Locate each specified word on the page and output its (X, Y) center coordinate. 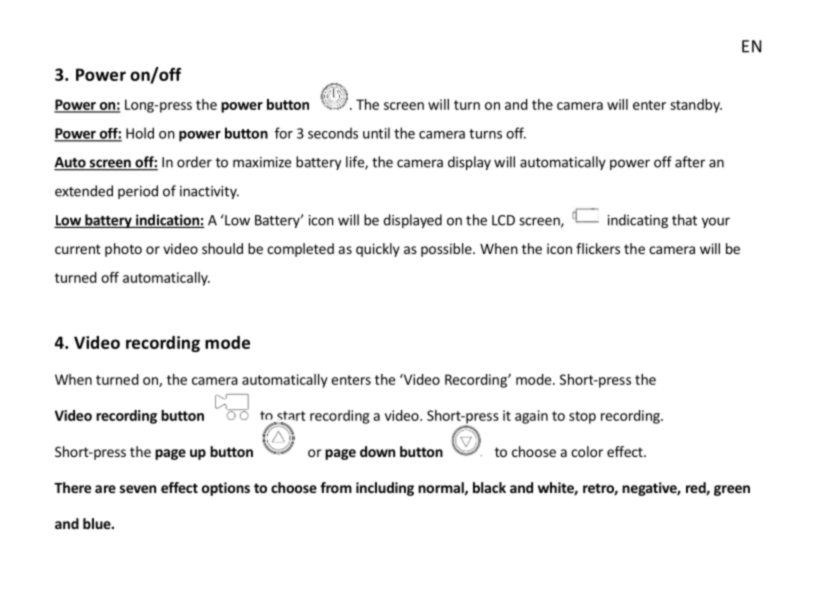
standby (696, 106)
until (376, 133)
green (732, 490)
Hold (140, 133)
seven (138, 489)
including (385, 489)
